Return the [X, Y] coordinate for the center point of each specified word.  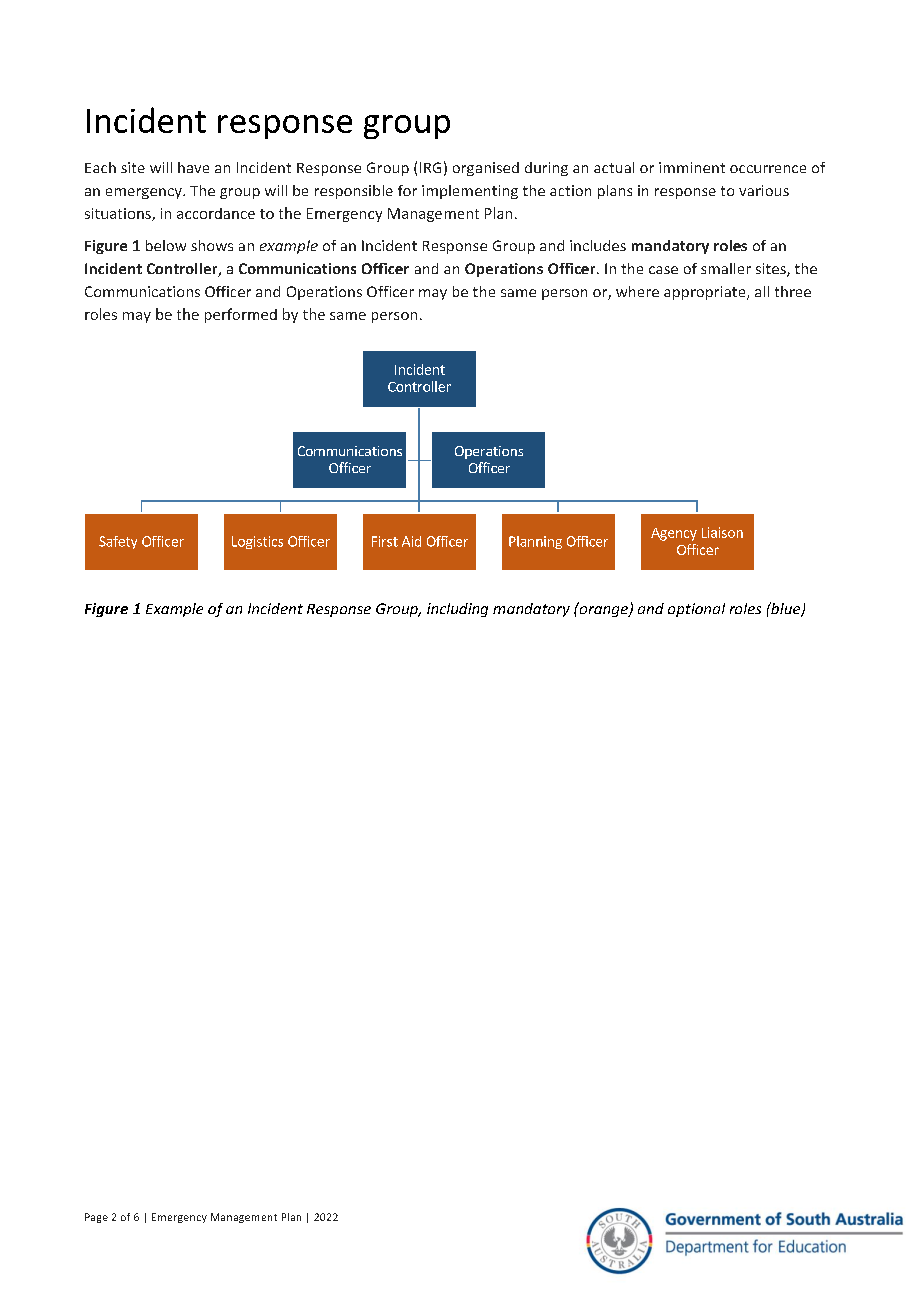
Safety [118, 542]
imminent [692, 167]
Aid [411, 541]
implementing [470, 192]
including [457, 610]
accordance [216, 213]
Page [96, 1218]
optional [696, 610]
